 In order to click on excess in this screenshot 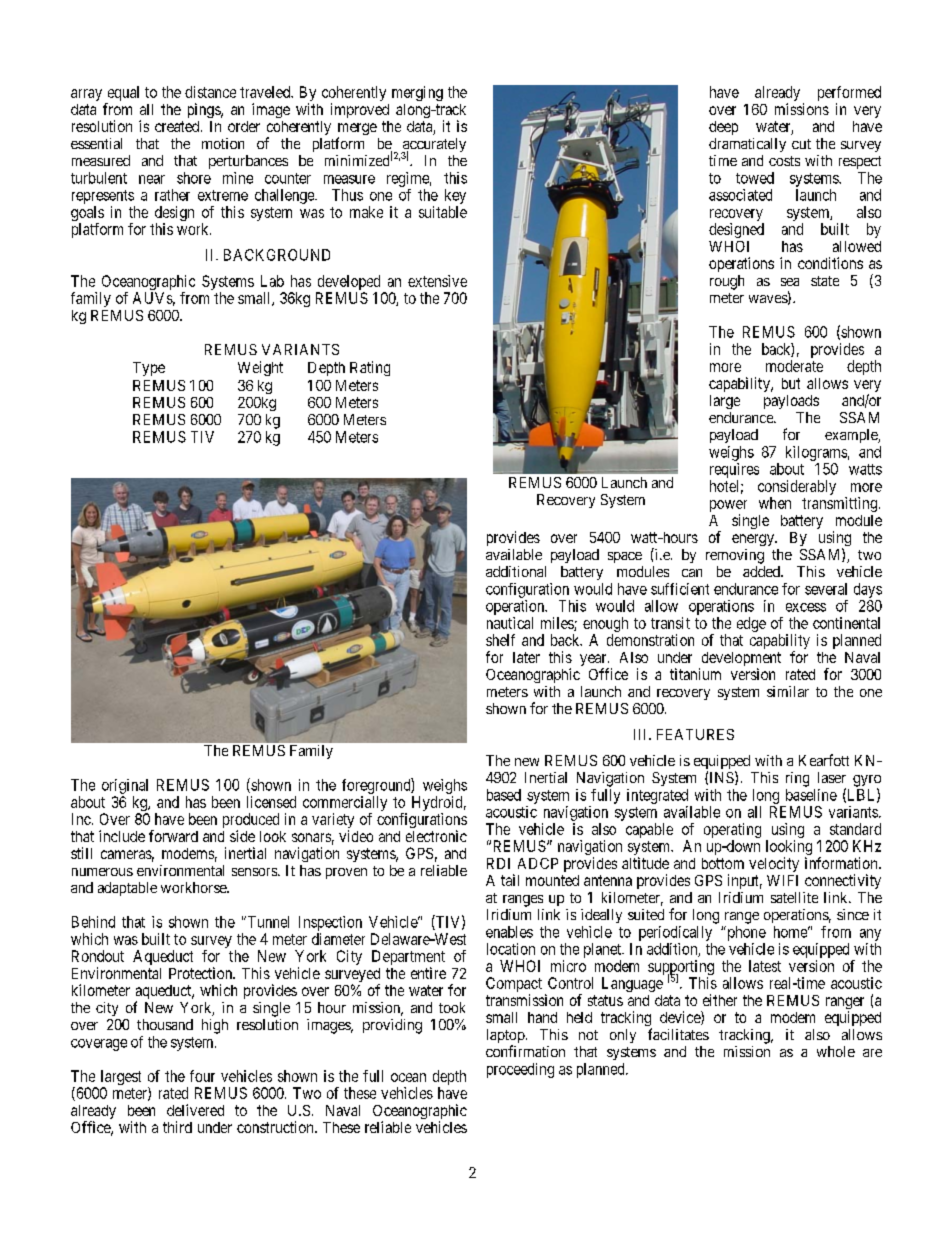, I will do `click(806, 607)`.
